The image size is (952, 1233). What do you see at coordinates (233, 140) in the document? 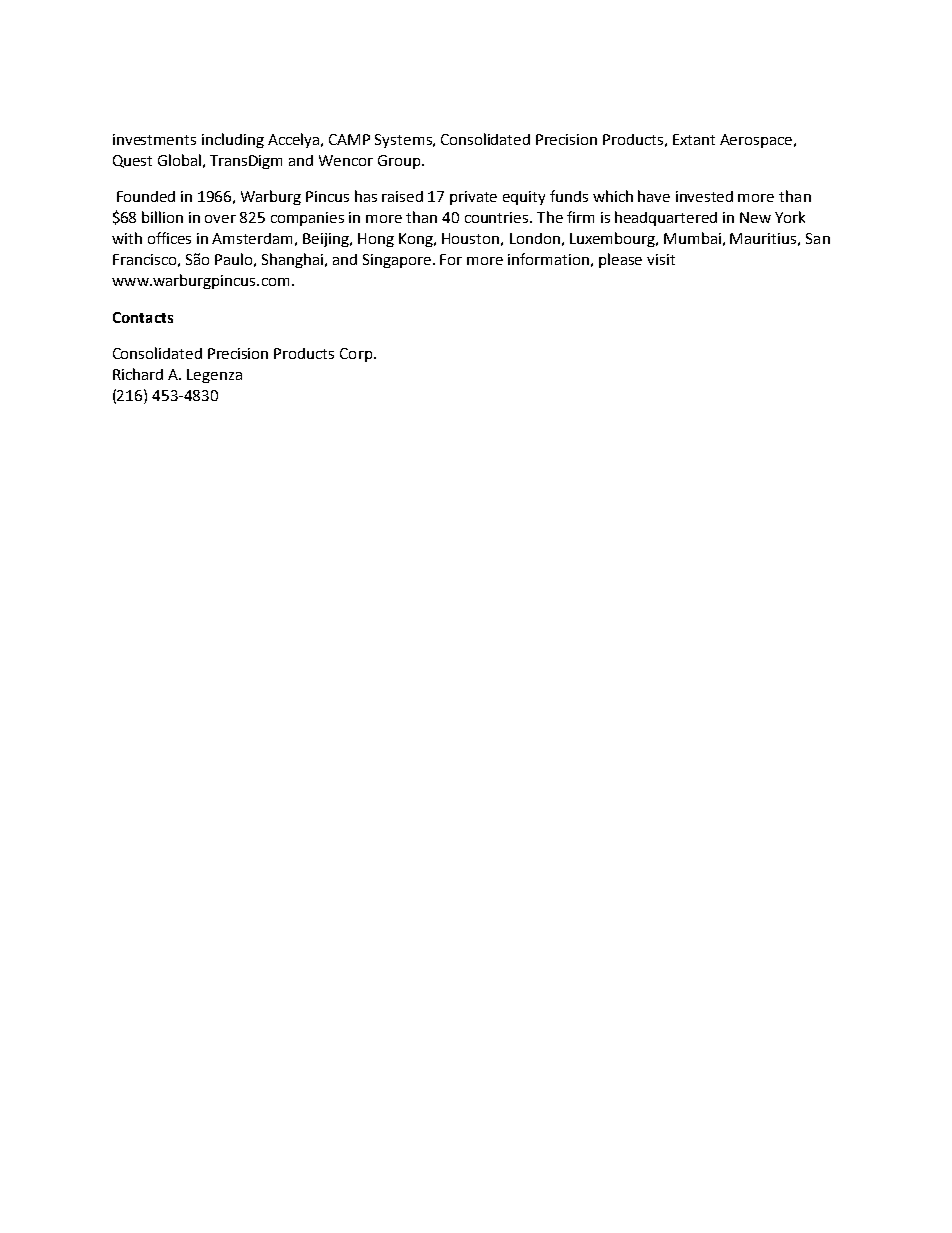
I see `including` at bounding box center [233, 140].
